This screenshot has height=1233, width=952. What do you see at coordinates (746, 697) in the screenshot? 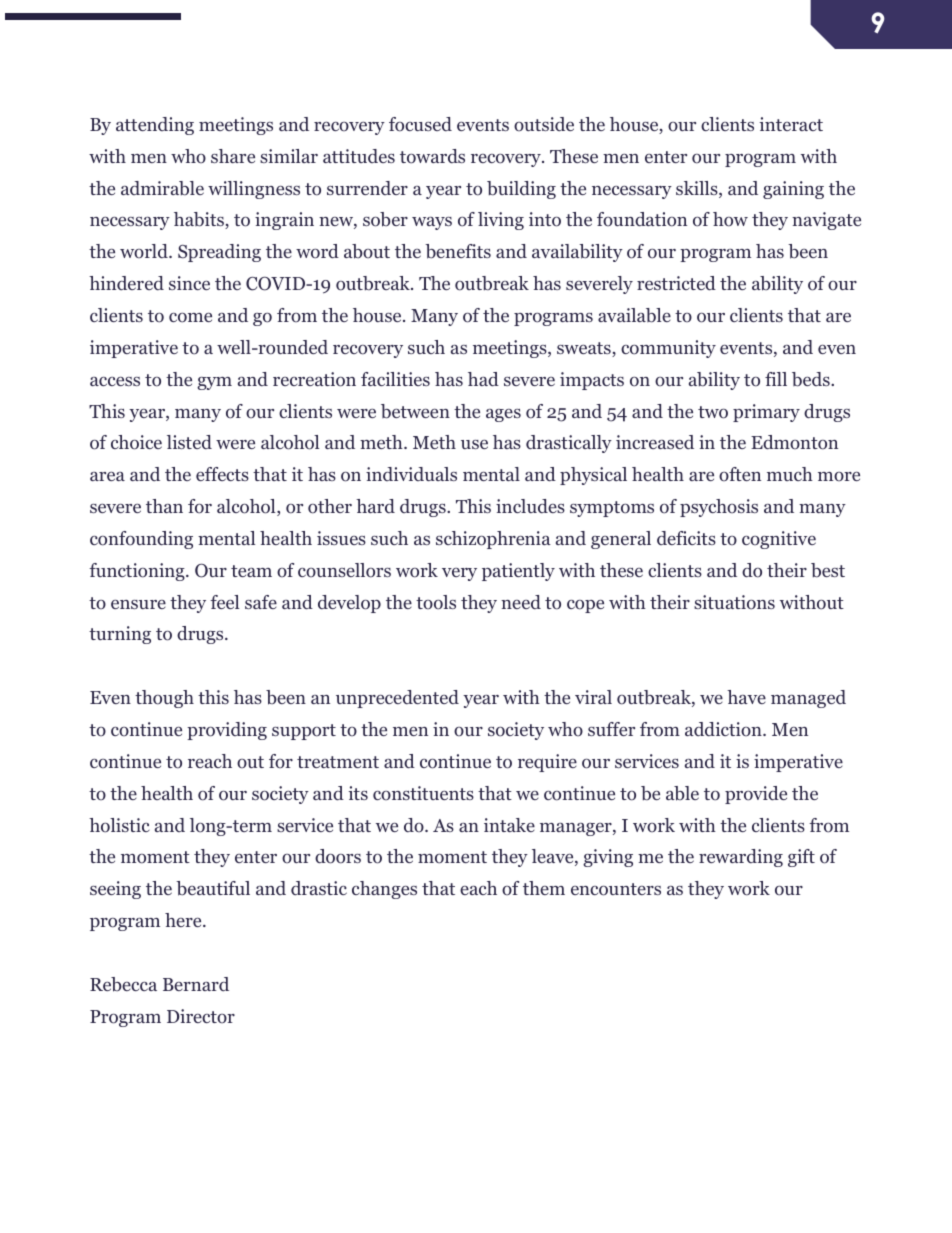
I see `have` at bounding box center [746, 697].
